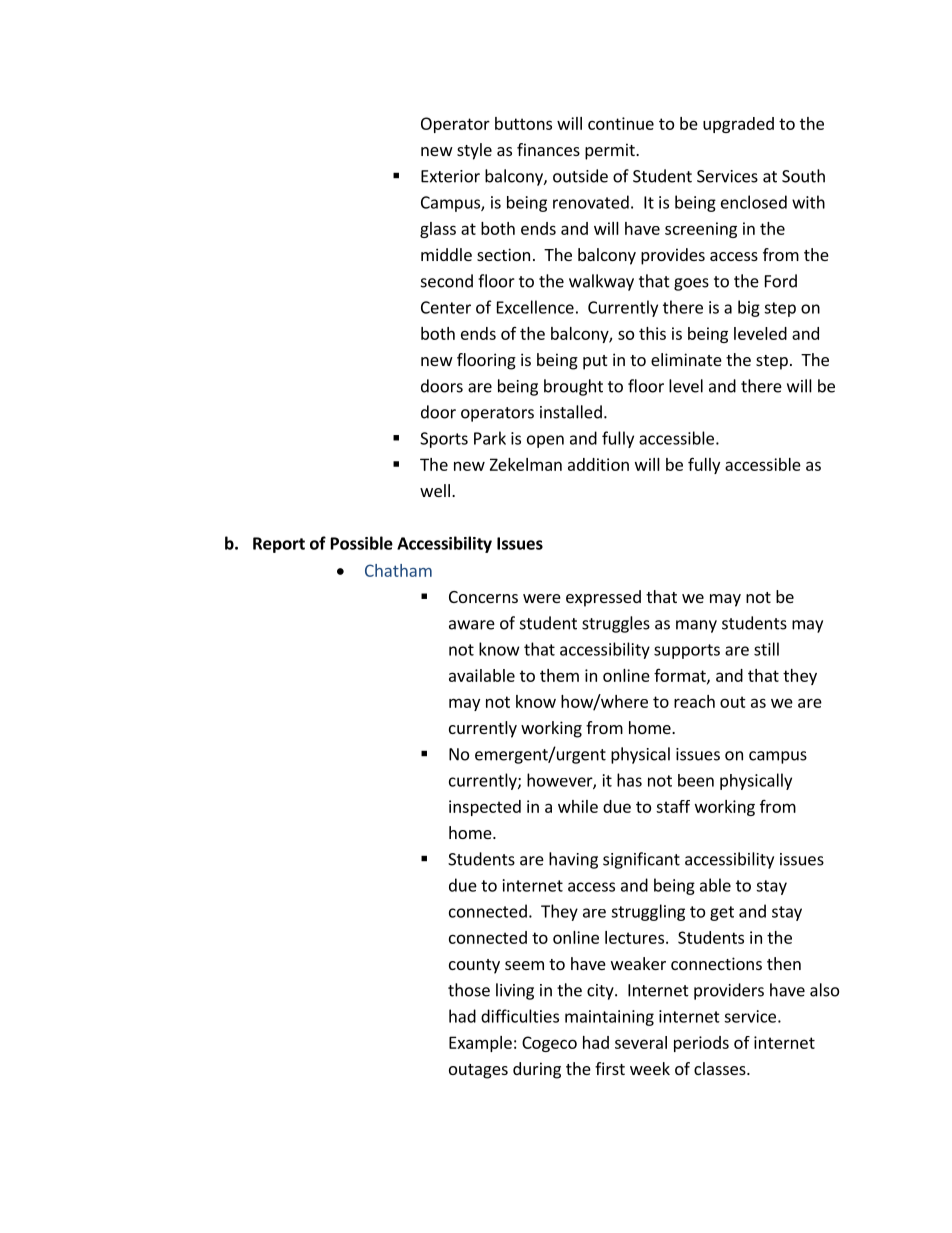 The height and width of the screenshot is (1233, 952). What do you see at coordinates (398, 570) in the screenshot?
I see `Chatham` at bounding box center [398, 570].
